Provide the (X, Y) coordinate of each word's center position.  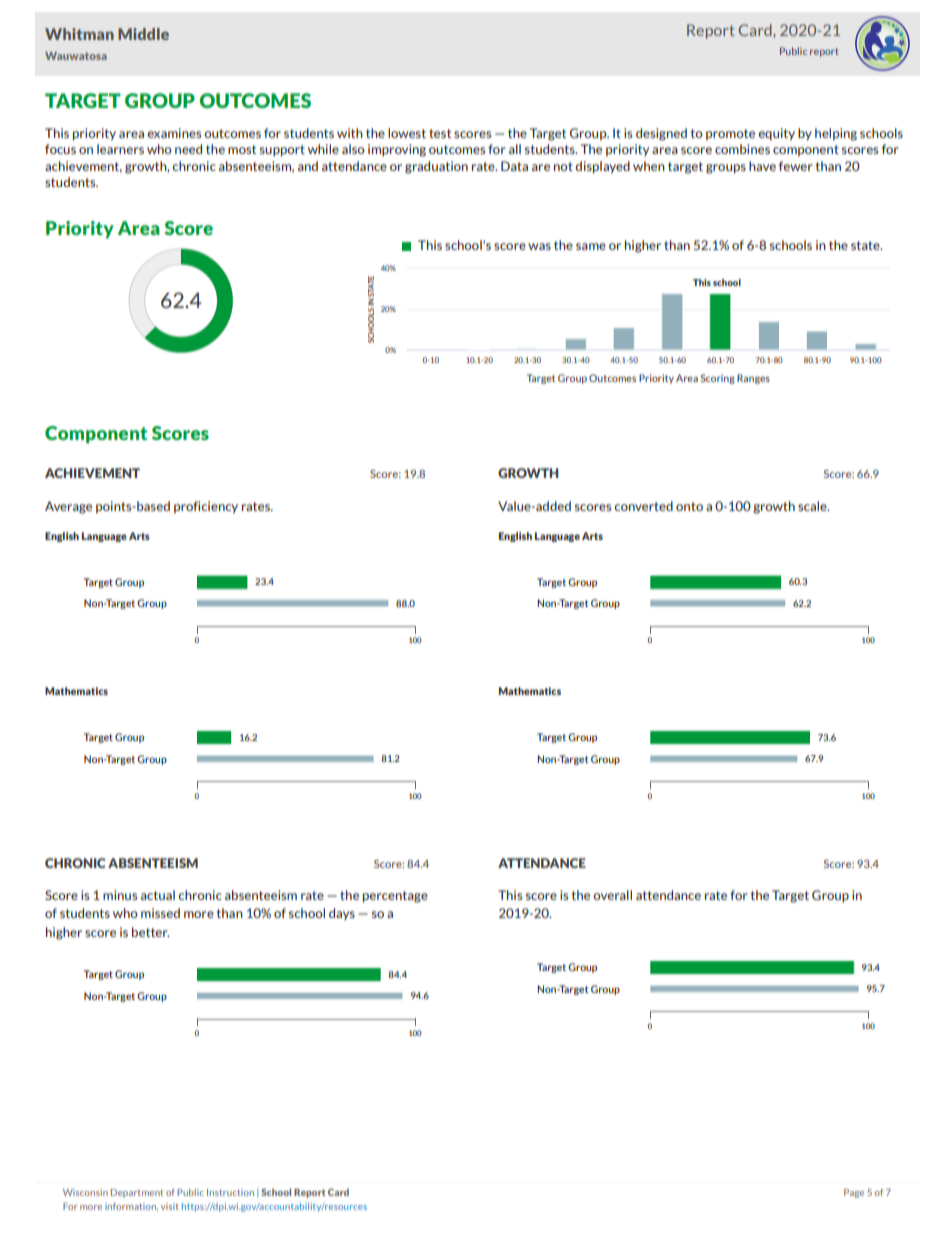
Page (854, 1193)
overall (612, 895)
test (440, 133)
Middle (143, 34)
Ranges (753, 379)
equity (776, 134)
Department (137, 1193)
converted (643, 506)
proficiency (206, 507)
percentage (395, 897)
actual (158, 895)
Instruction (230, 1192)
